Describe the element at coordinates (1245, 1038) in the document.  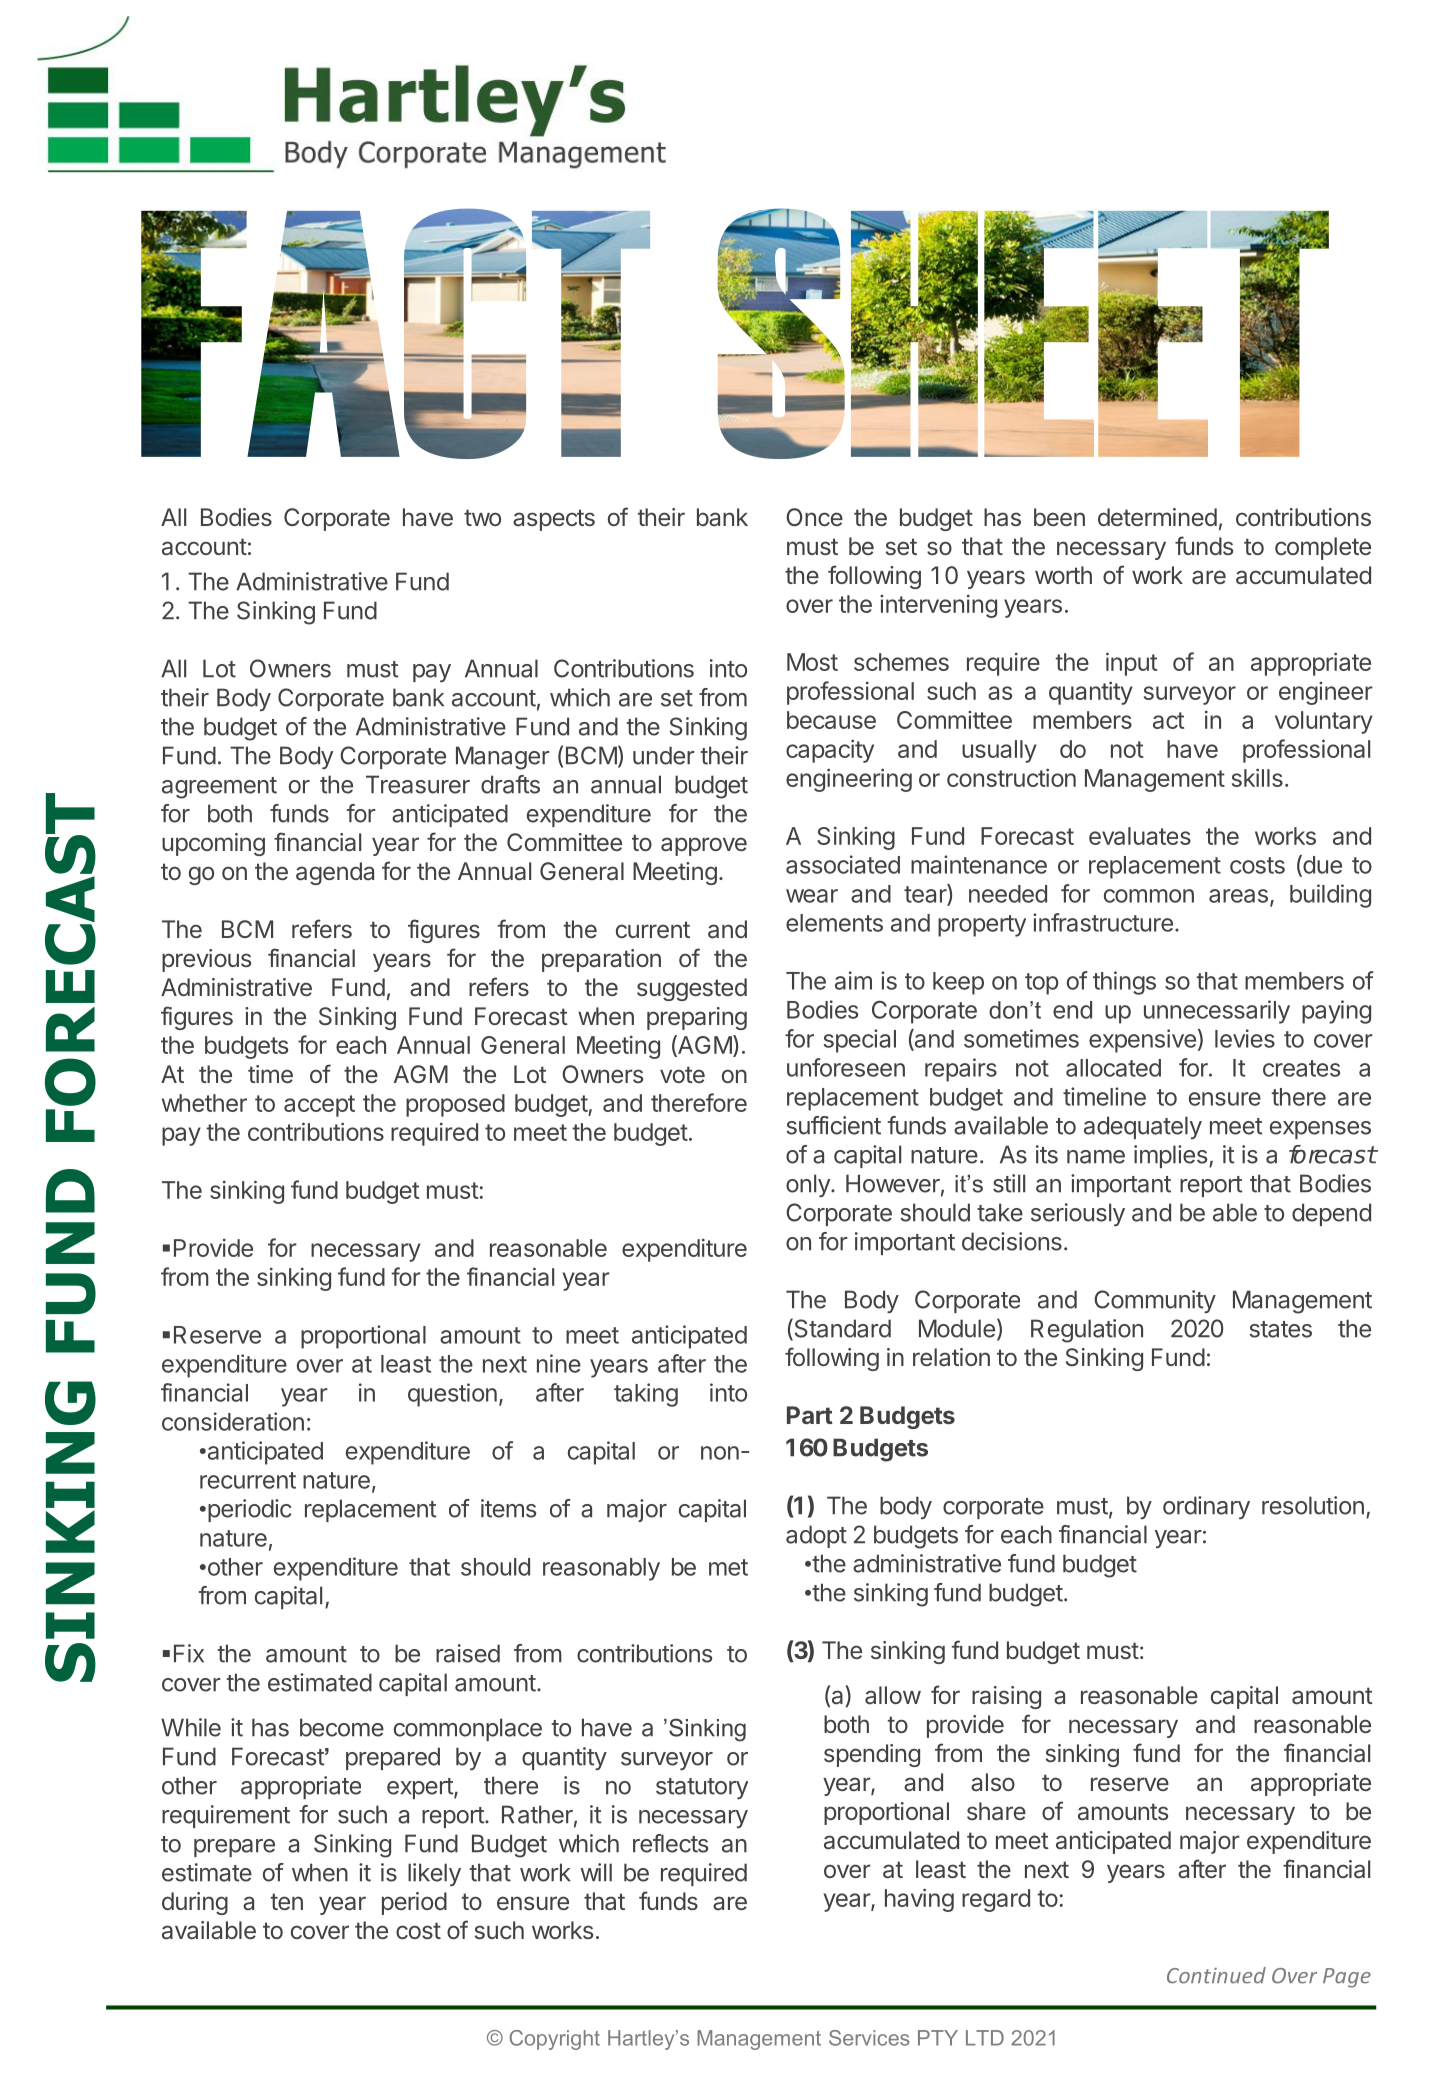
I see `levies` at that location.
